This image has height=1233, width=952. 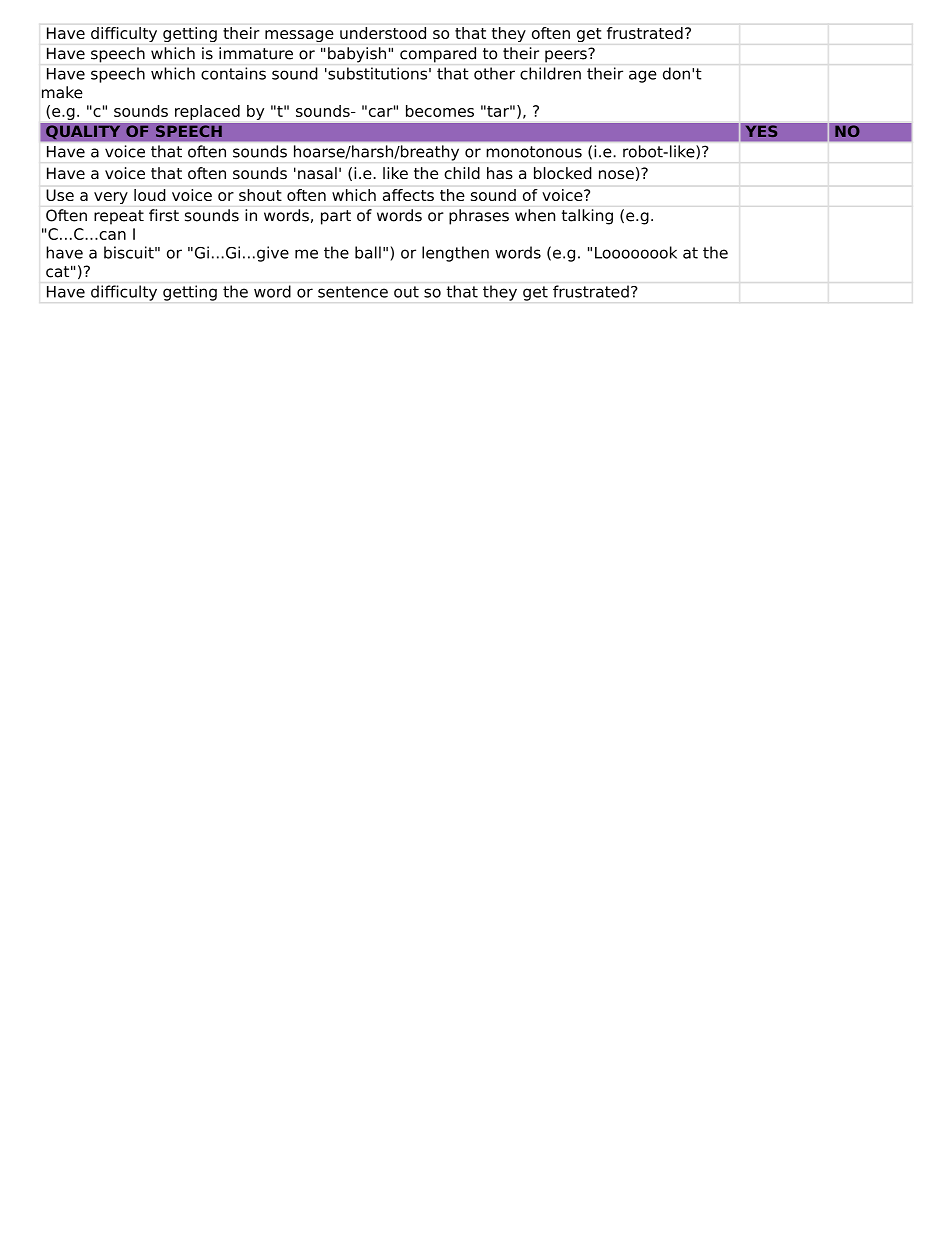 I want to click on peers, so click(x=567, y=55).
